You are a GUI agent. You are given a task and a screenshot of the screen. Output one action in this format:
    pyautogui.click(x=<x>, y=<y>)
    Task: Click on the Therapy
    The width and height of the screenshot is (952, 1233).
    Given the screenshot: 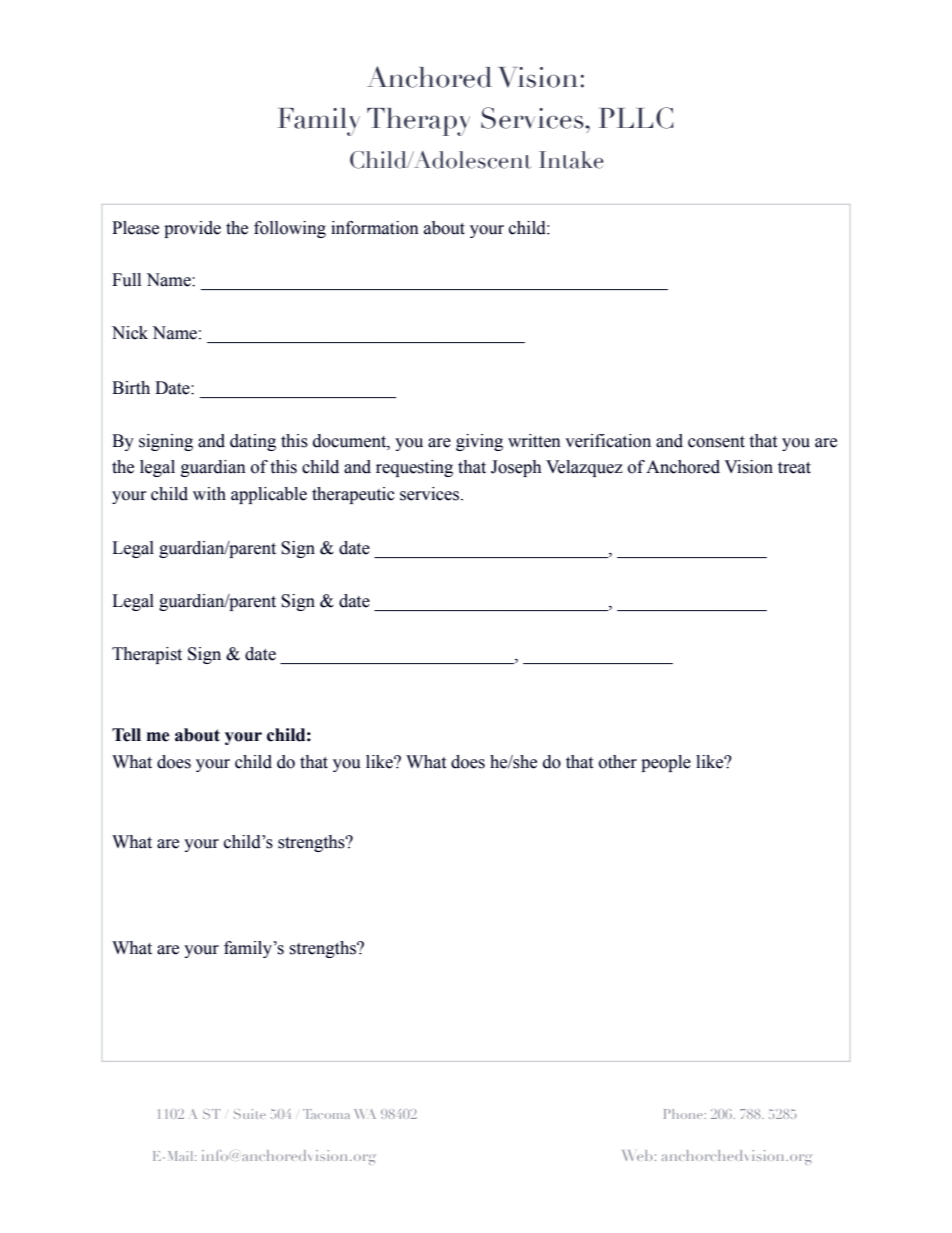 What is the action you would take?
    pyautogui.click(x=418, y=122)
